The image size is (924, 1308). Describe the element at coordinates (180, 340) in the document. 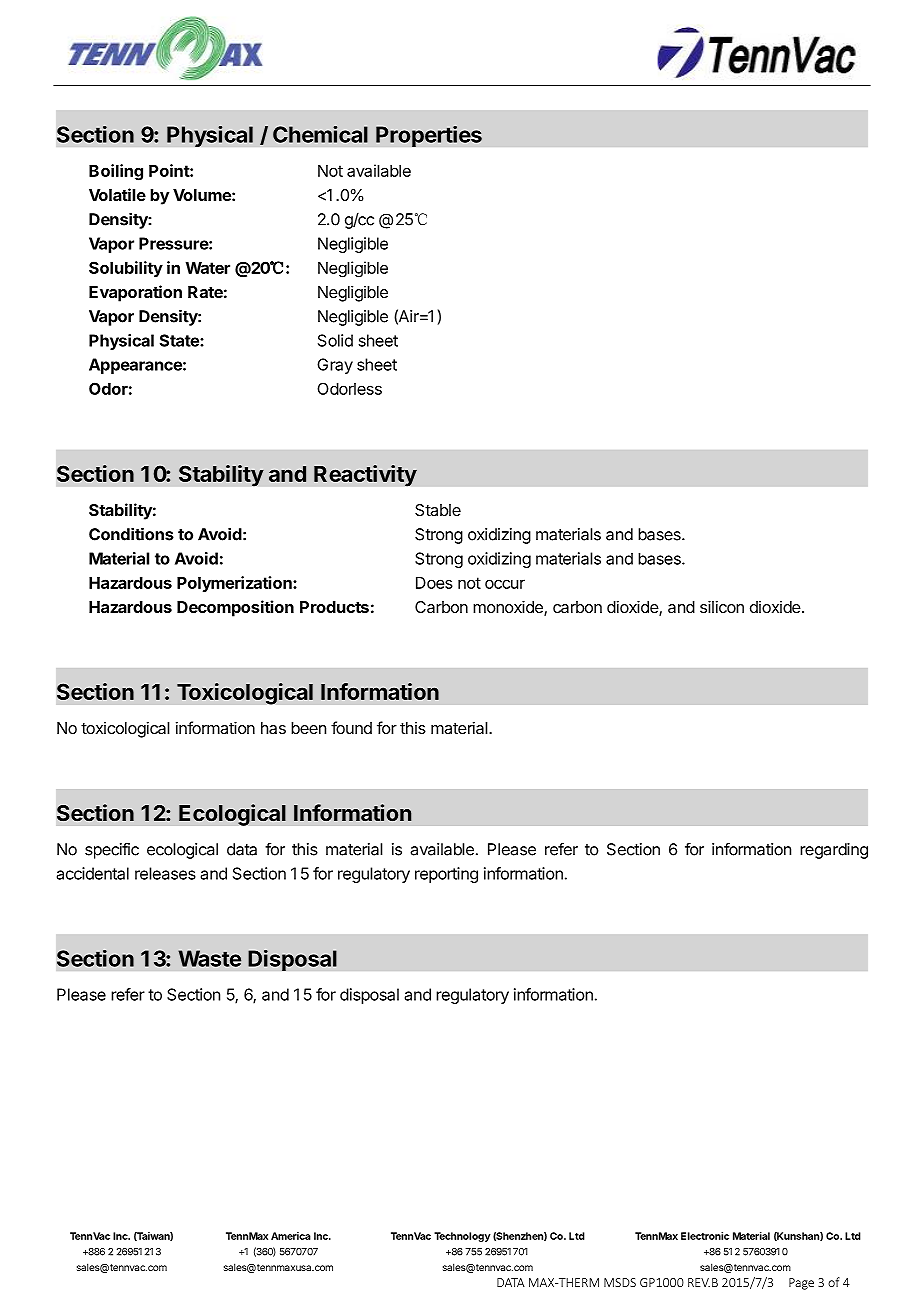

I see `State` at that location.
